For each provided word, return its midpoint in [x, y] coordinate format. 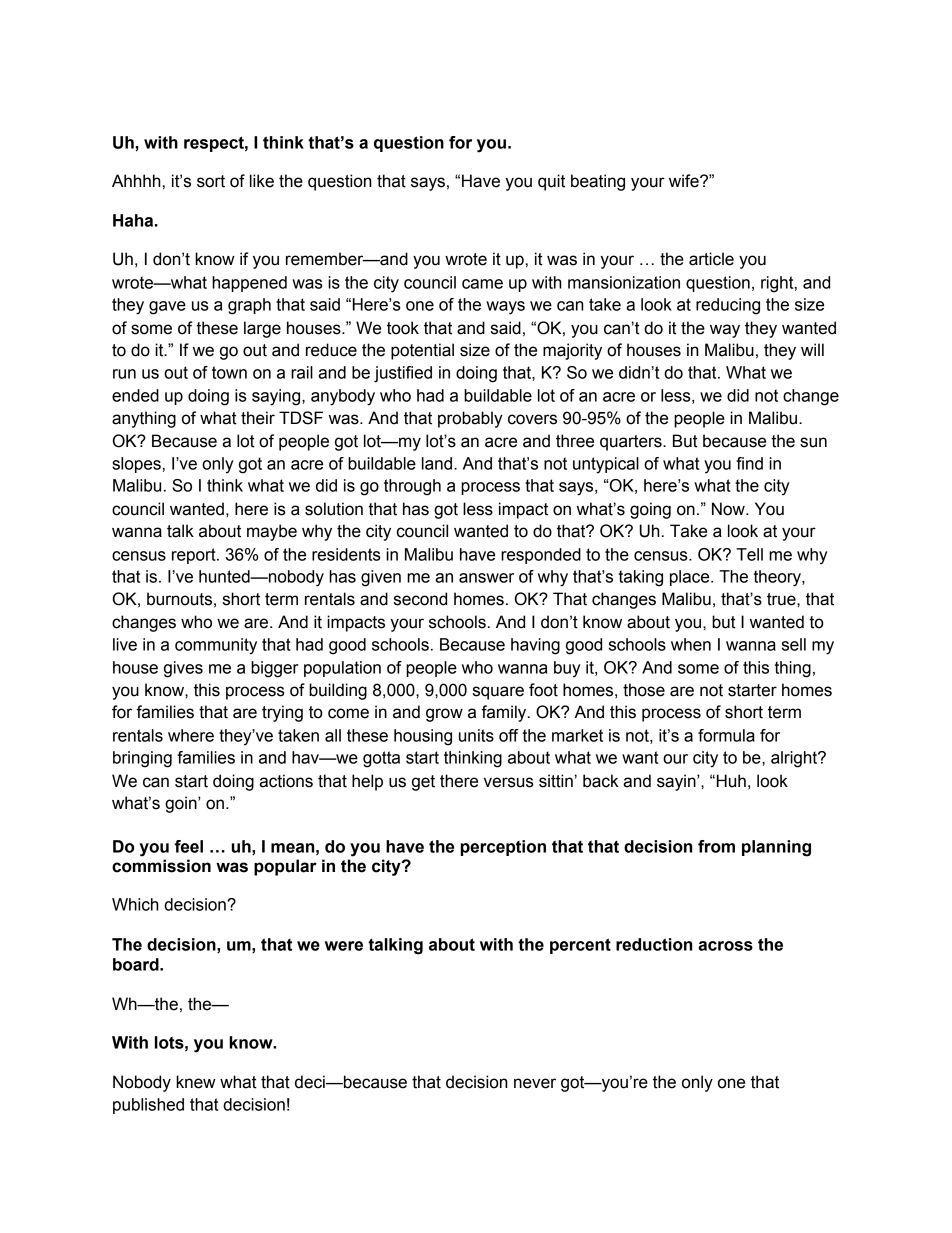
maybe [272, 532]
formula [726, 735]
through [412, 487]
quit [551, 182]
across [725, 946]
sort [211, 181]
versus [509, 782]
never [535, 1083]
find [749, 463]
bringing [142, 759]
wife [685, 181]
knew [196, 1082]
